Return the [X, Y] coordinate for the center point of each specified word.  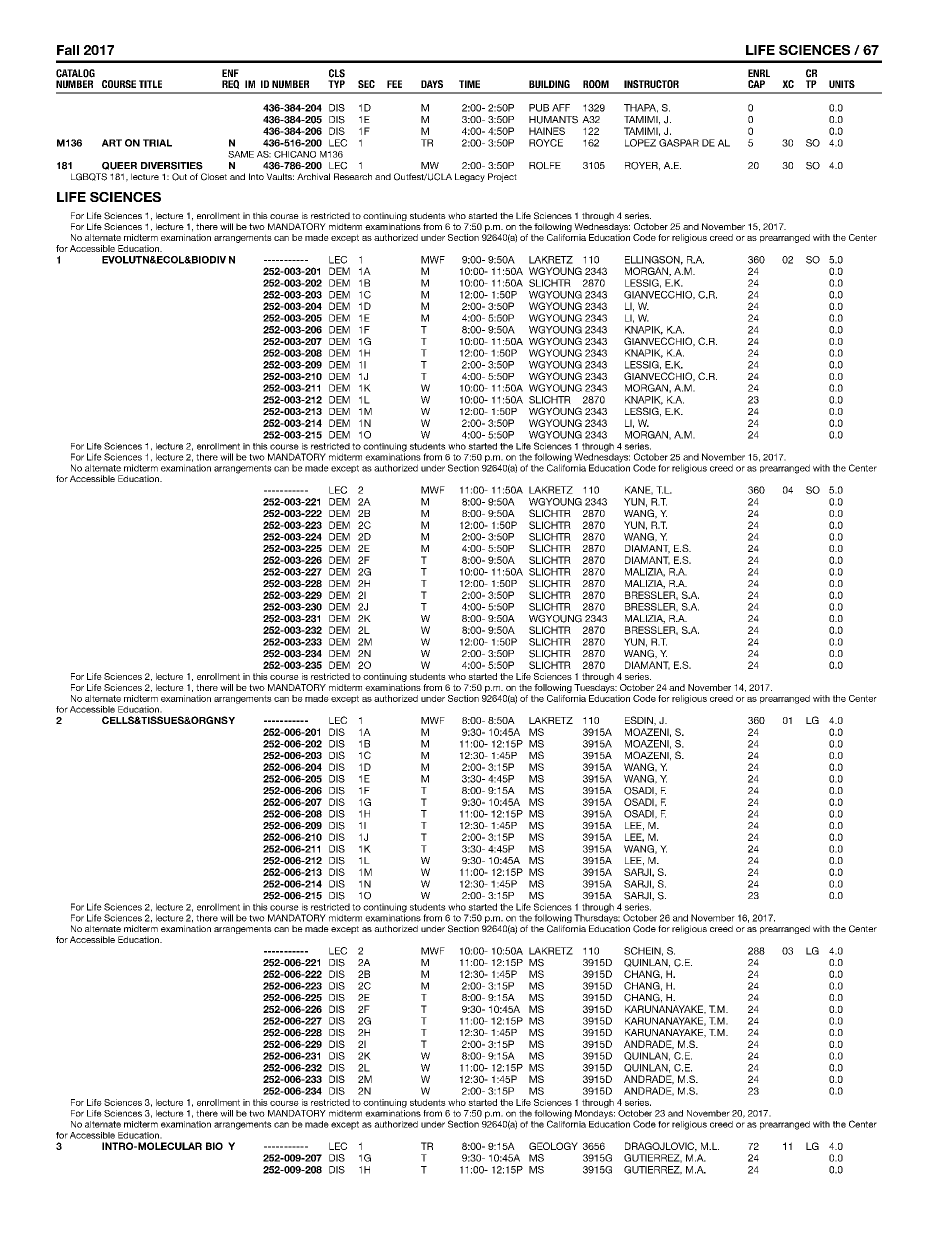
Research [353, 176]
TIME [469, 84]
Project [502, 177]
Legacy [470, 177]
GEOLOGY [553, 1146]
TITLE [150, 84]
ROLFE [545, 166]
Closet [214, 177]
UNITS [842, 84]
